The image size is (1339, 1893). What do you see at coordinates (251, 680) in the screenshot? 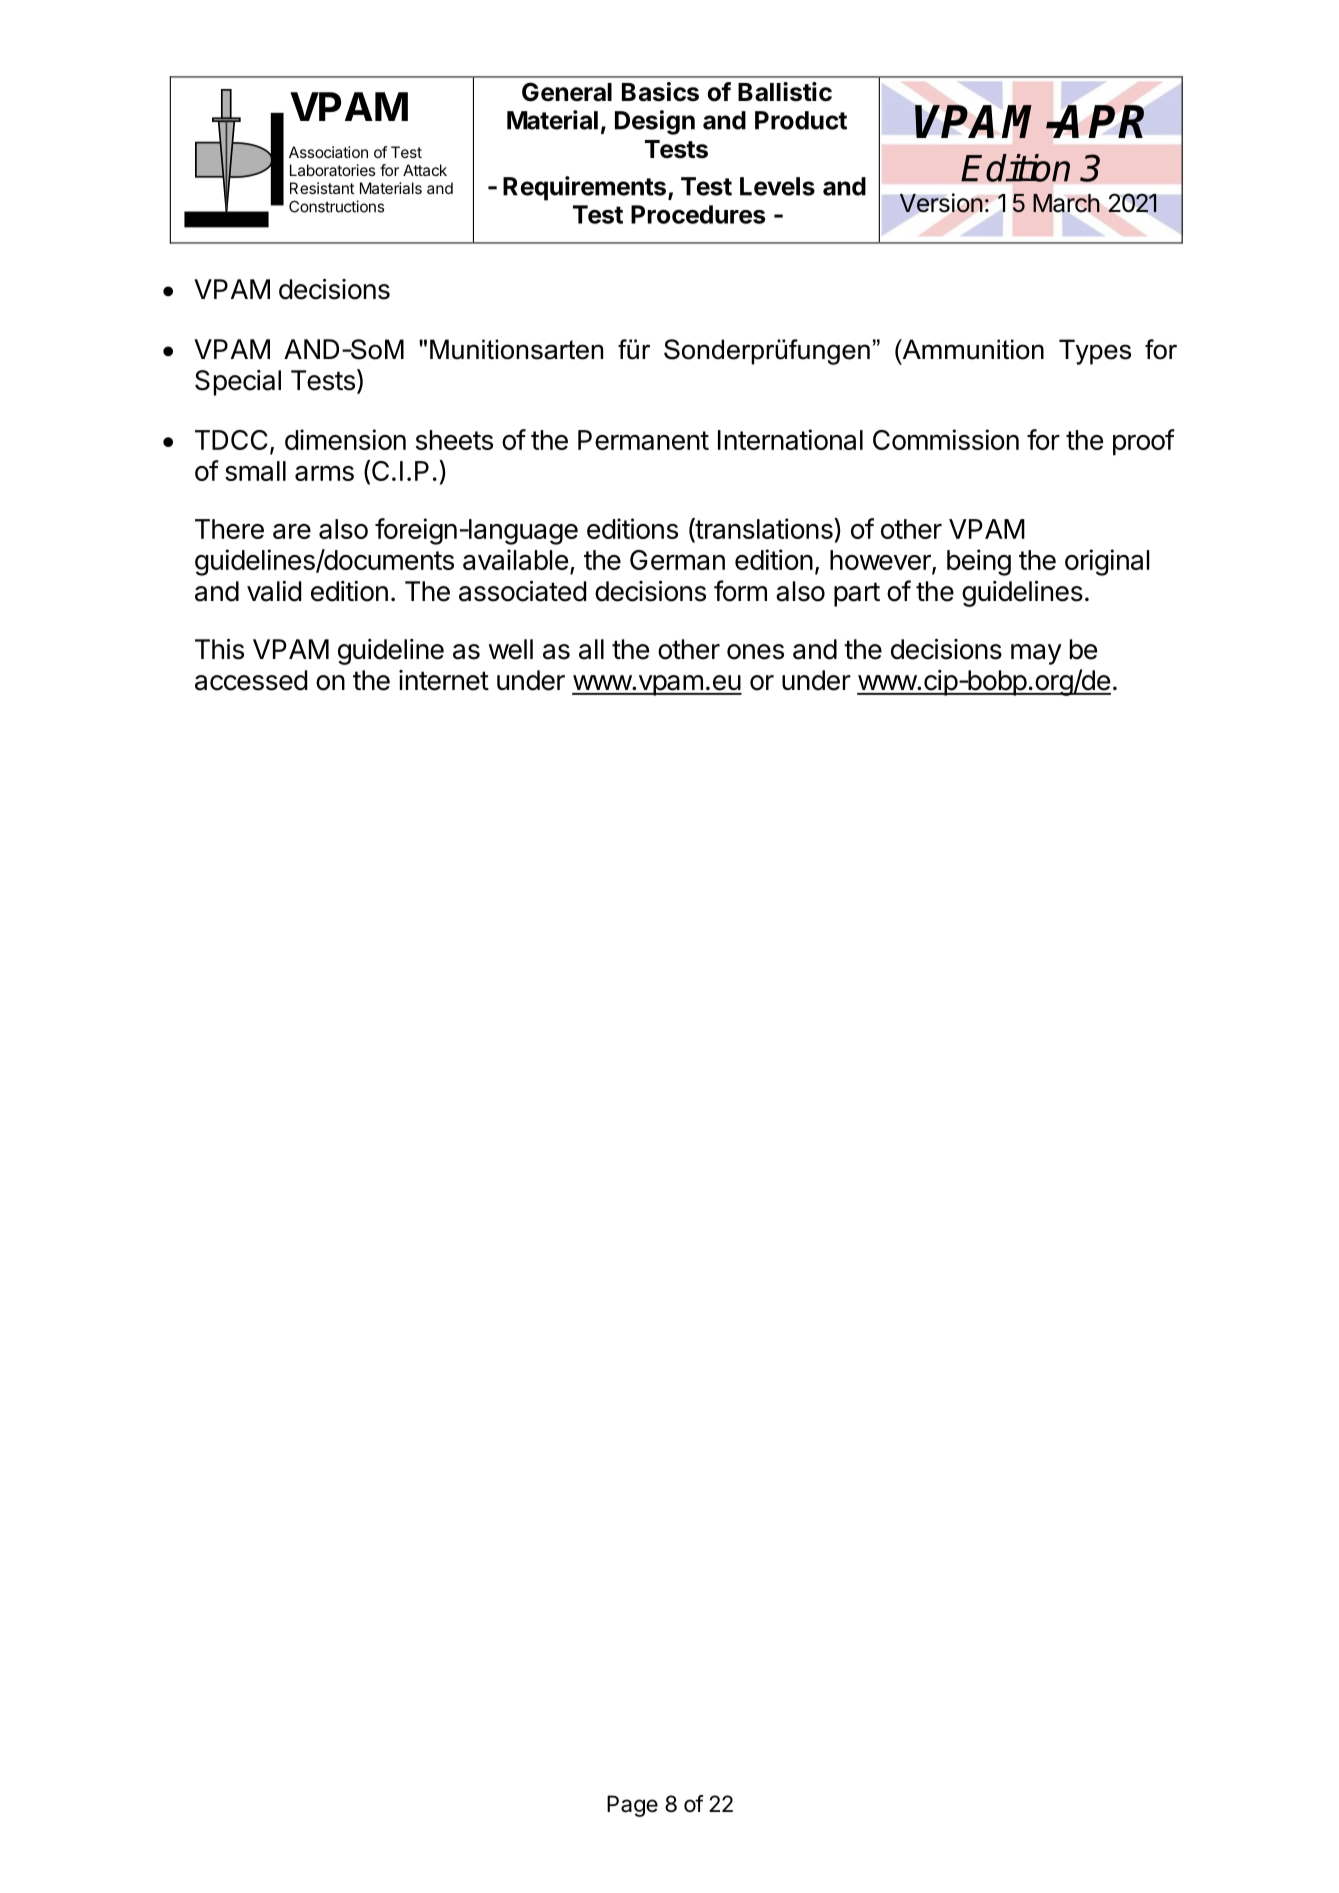
I see `accessed` at bounding box center [251, 680].
